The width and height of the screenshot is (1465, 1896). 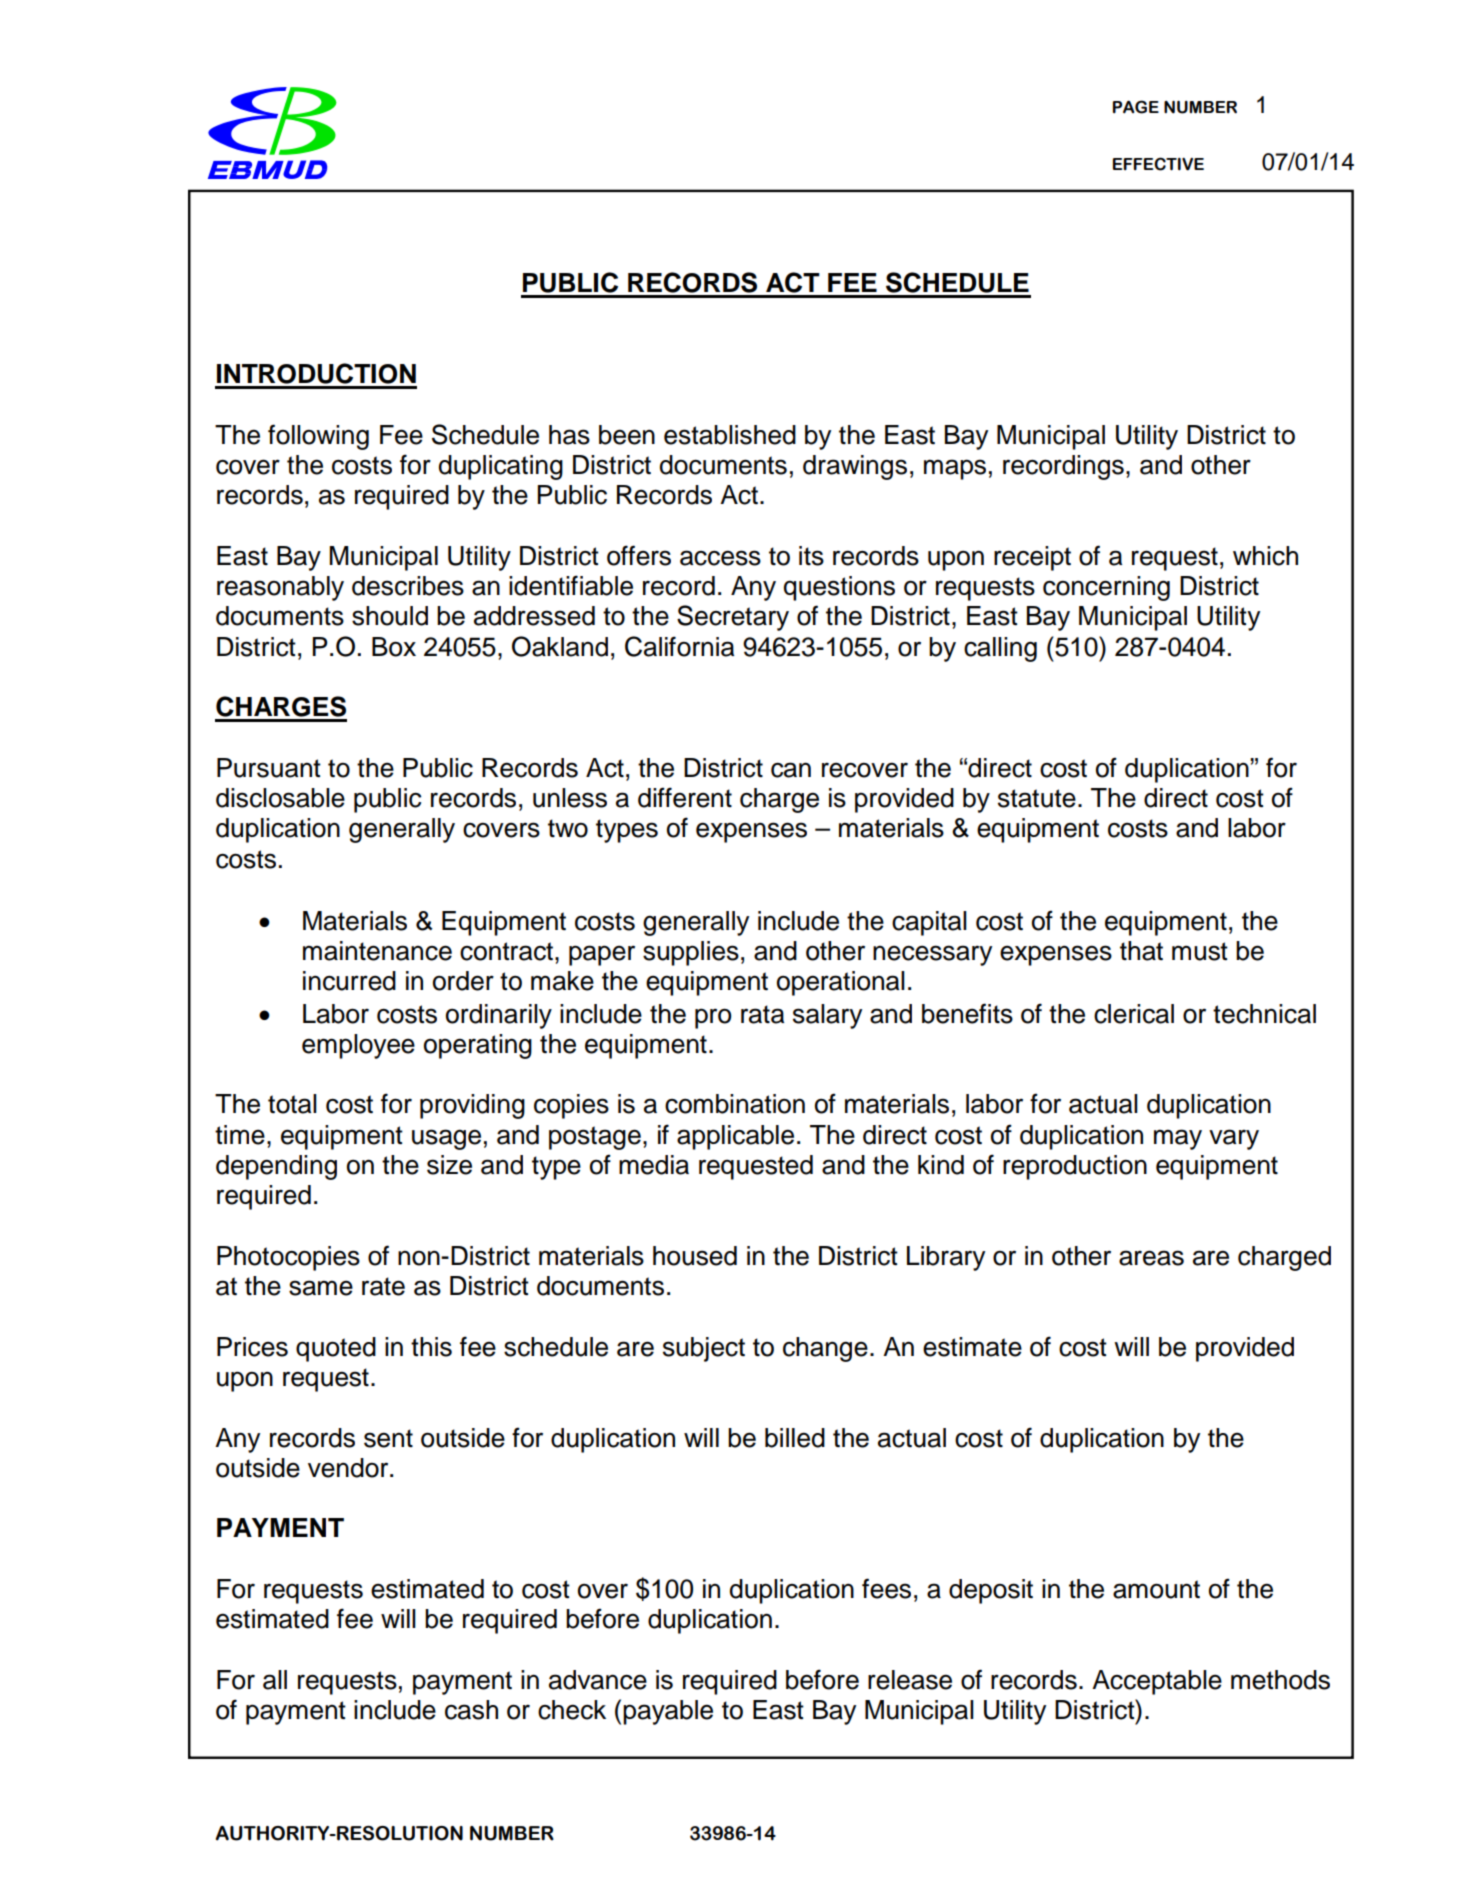 What do you see at coordinates (1106, 588) in the screenshot?
I see `concerning` at bounding box center [1106, 588].
